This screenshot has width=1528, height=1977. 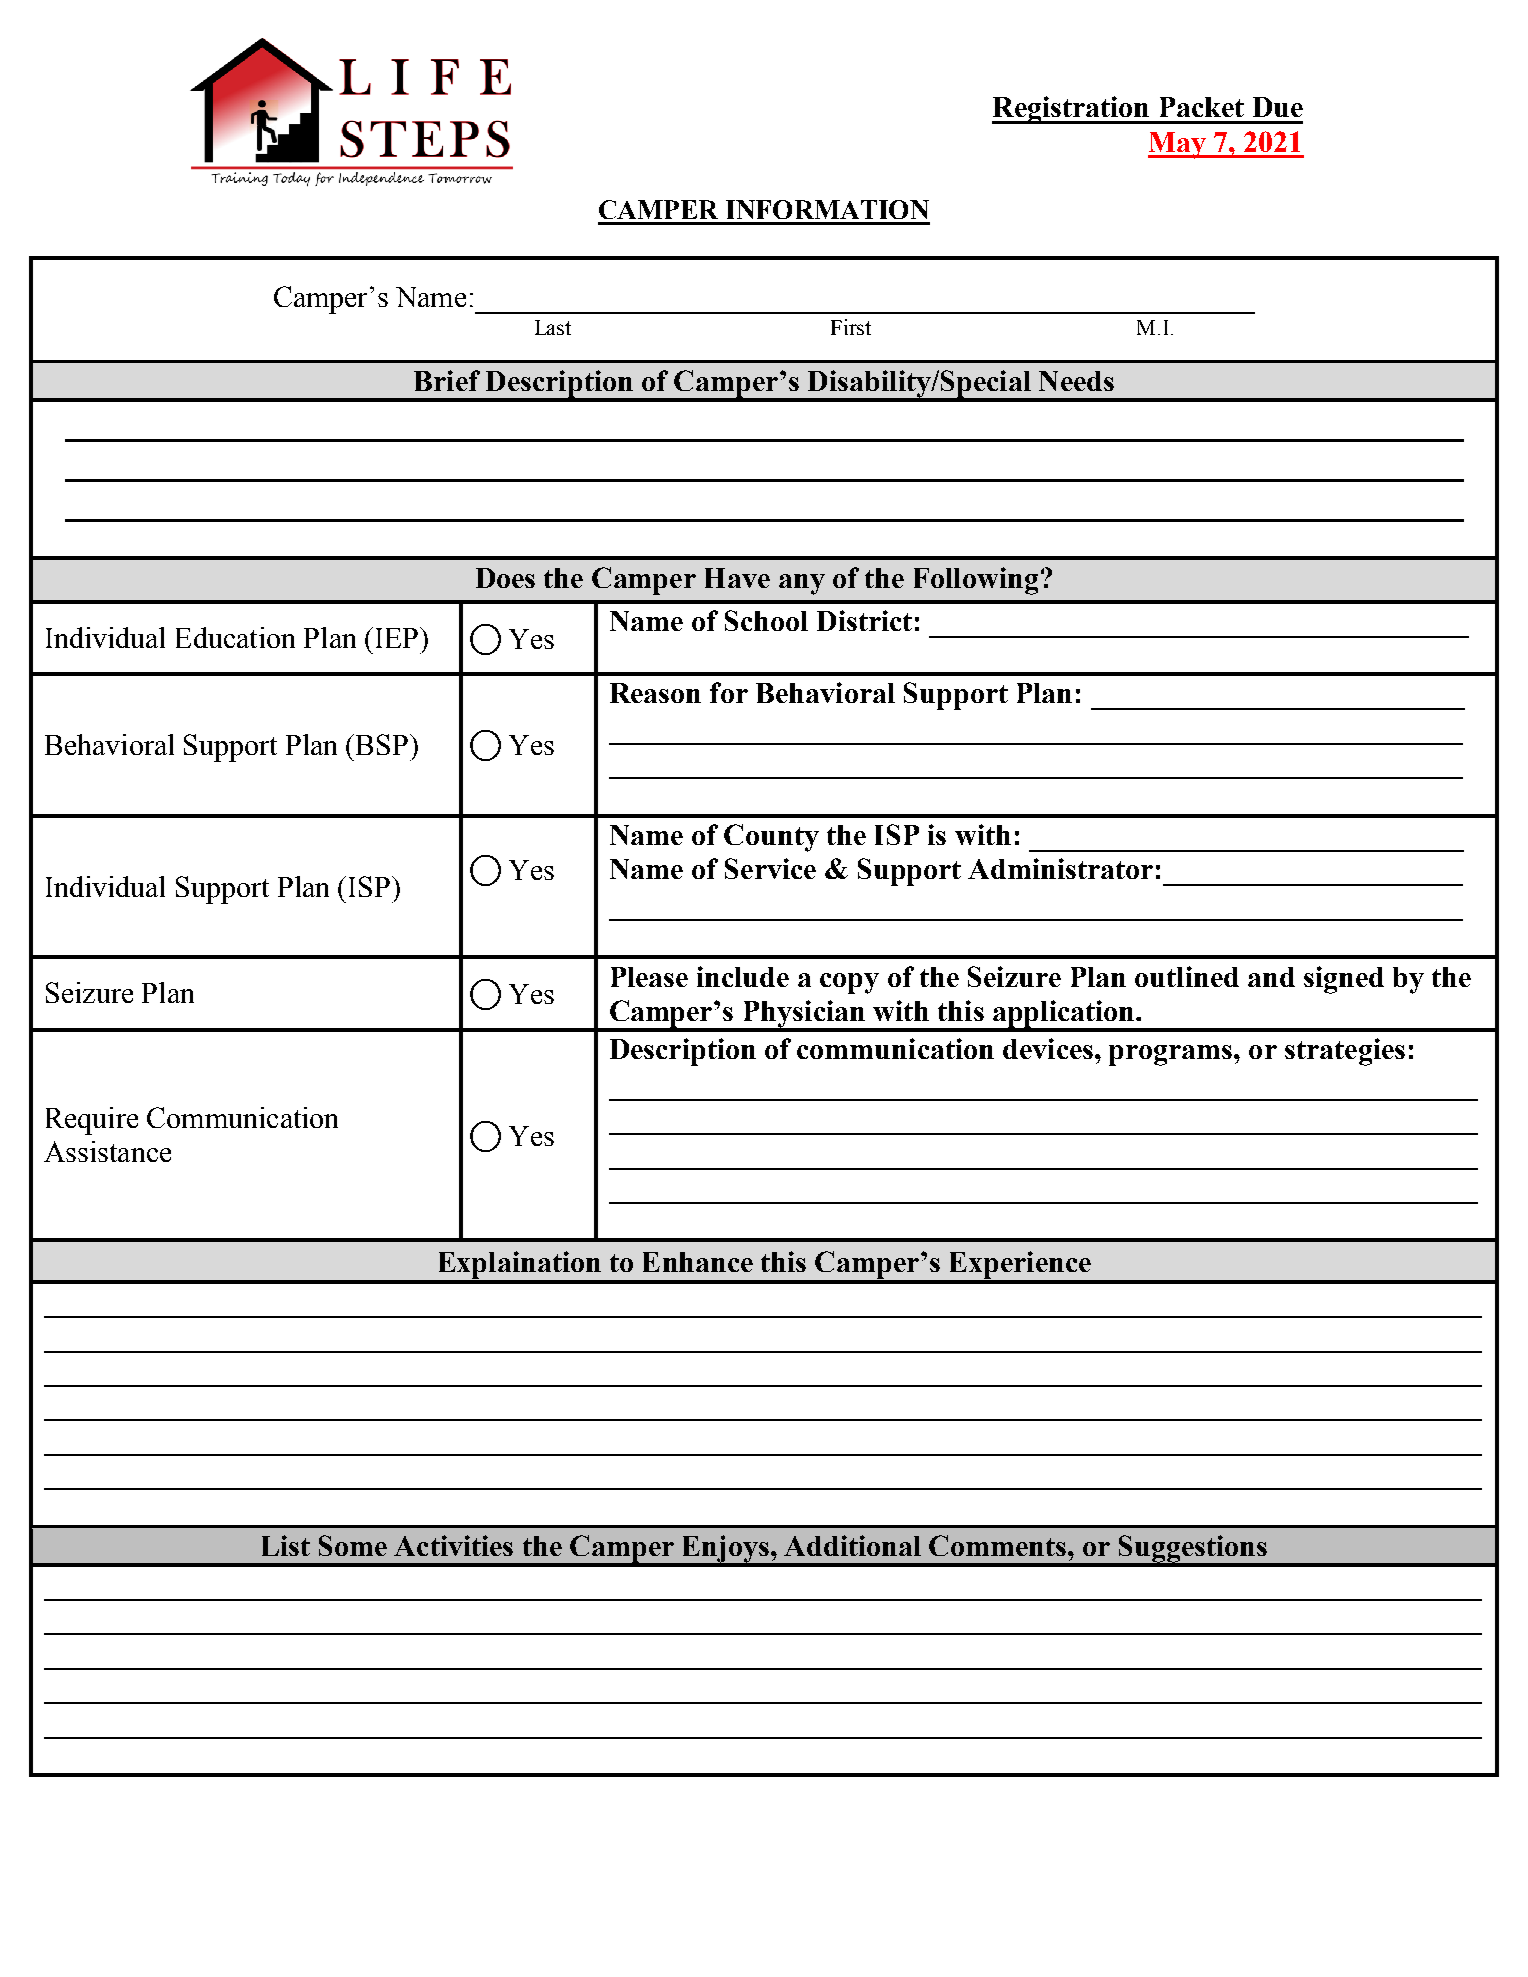 I want to click on Education, so click(x=235, y=637).
